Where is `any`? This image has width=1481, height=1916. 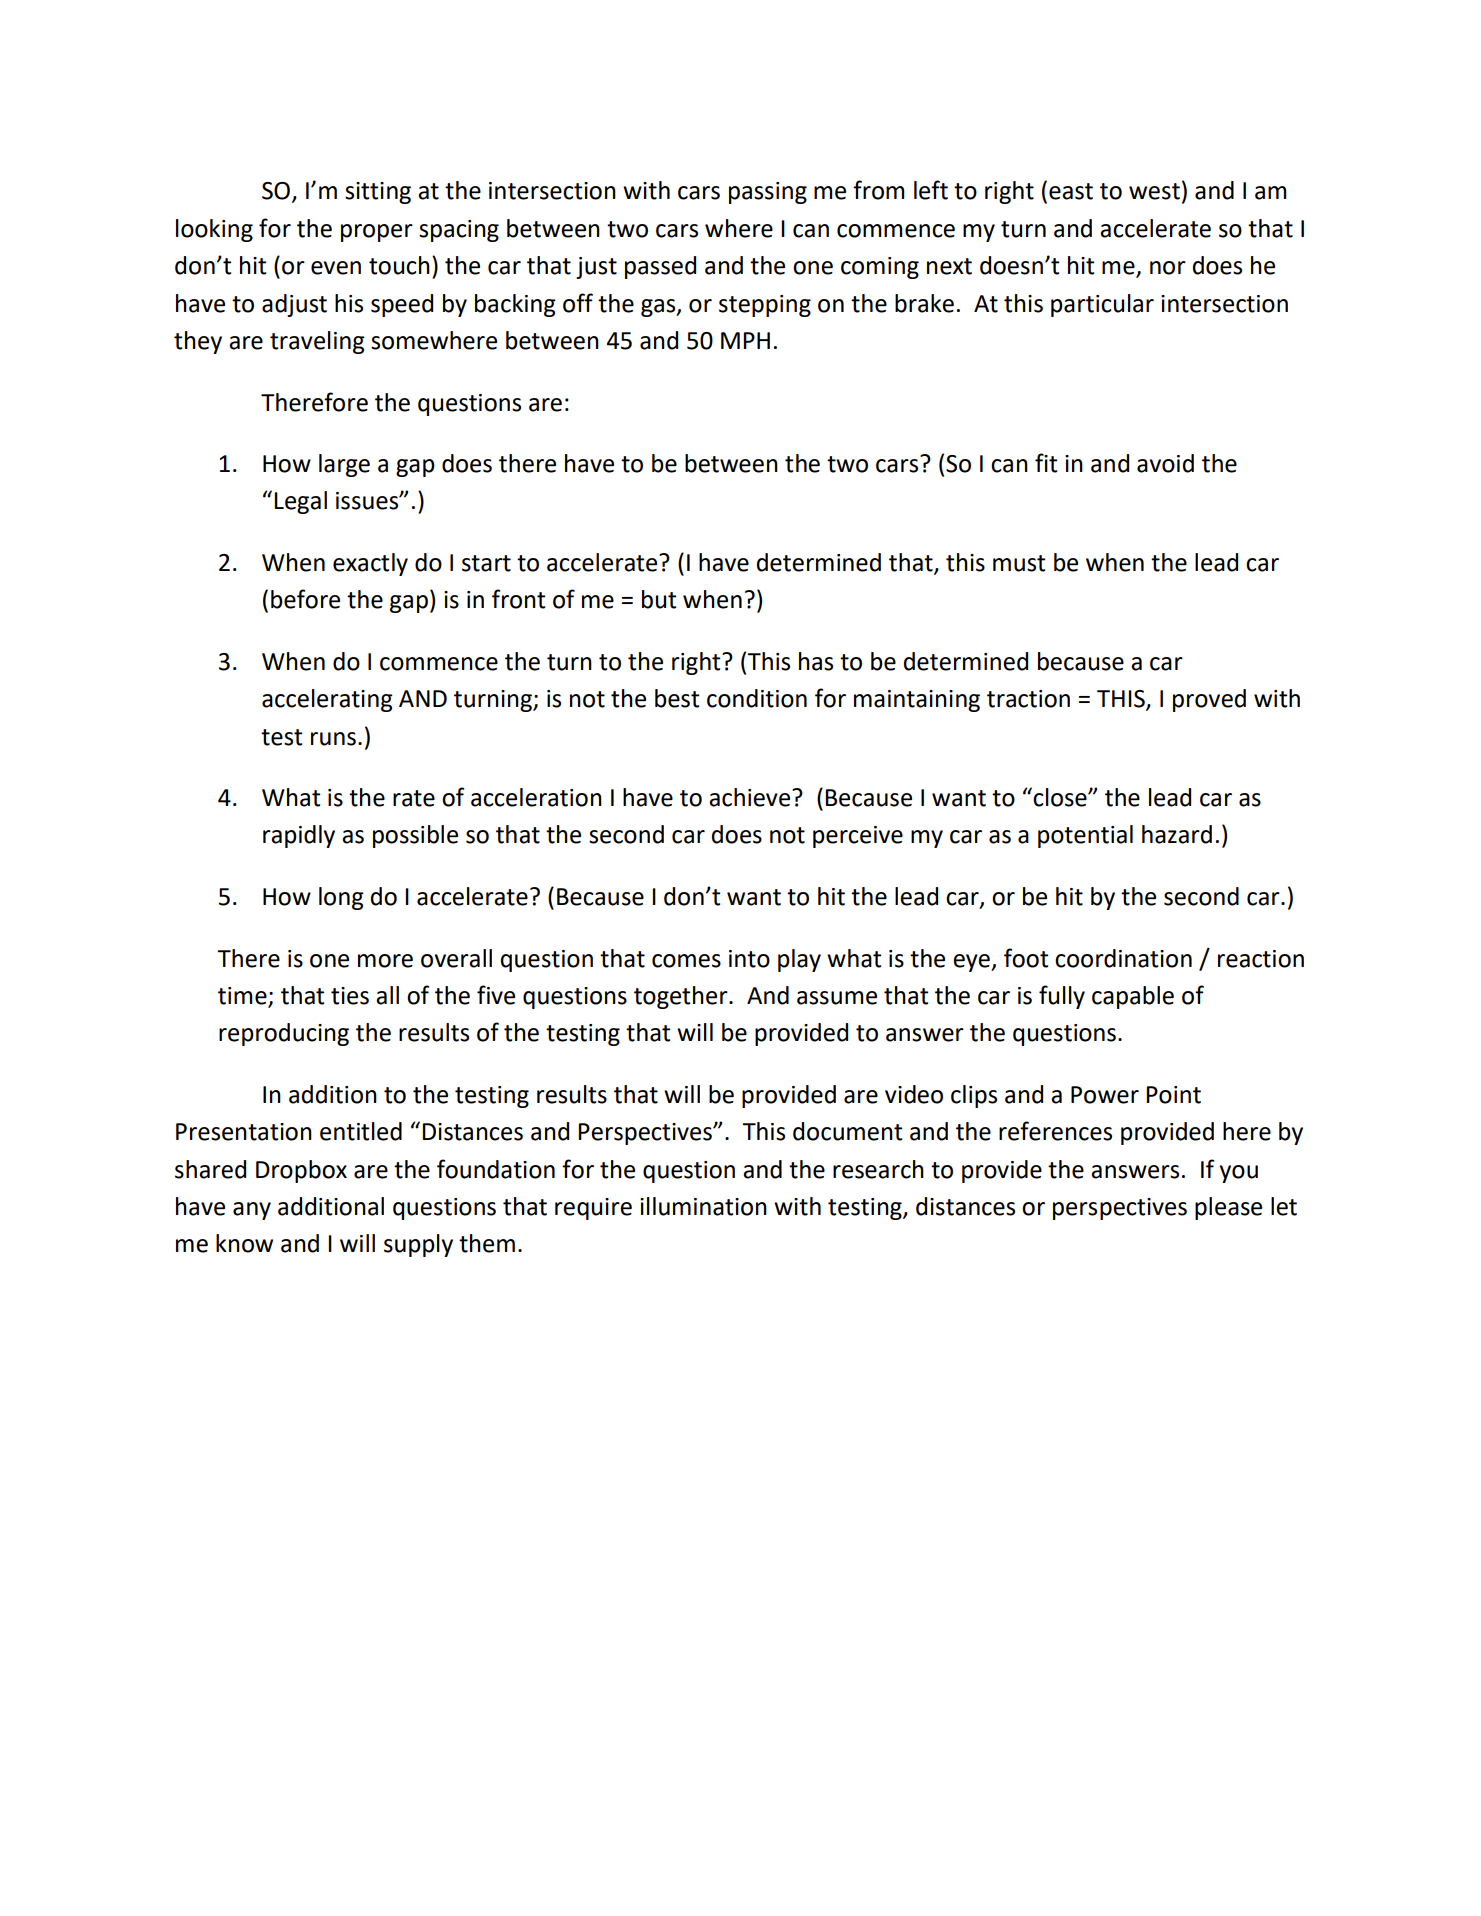 any is located at coordinates (252, 1211).
